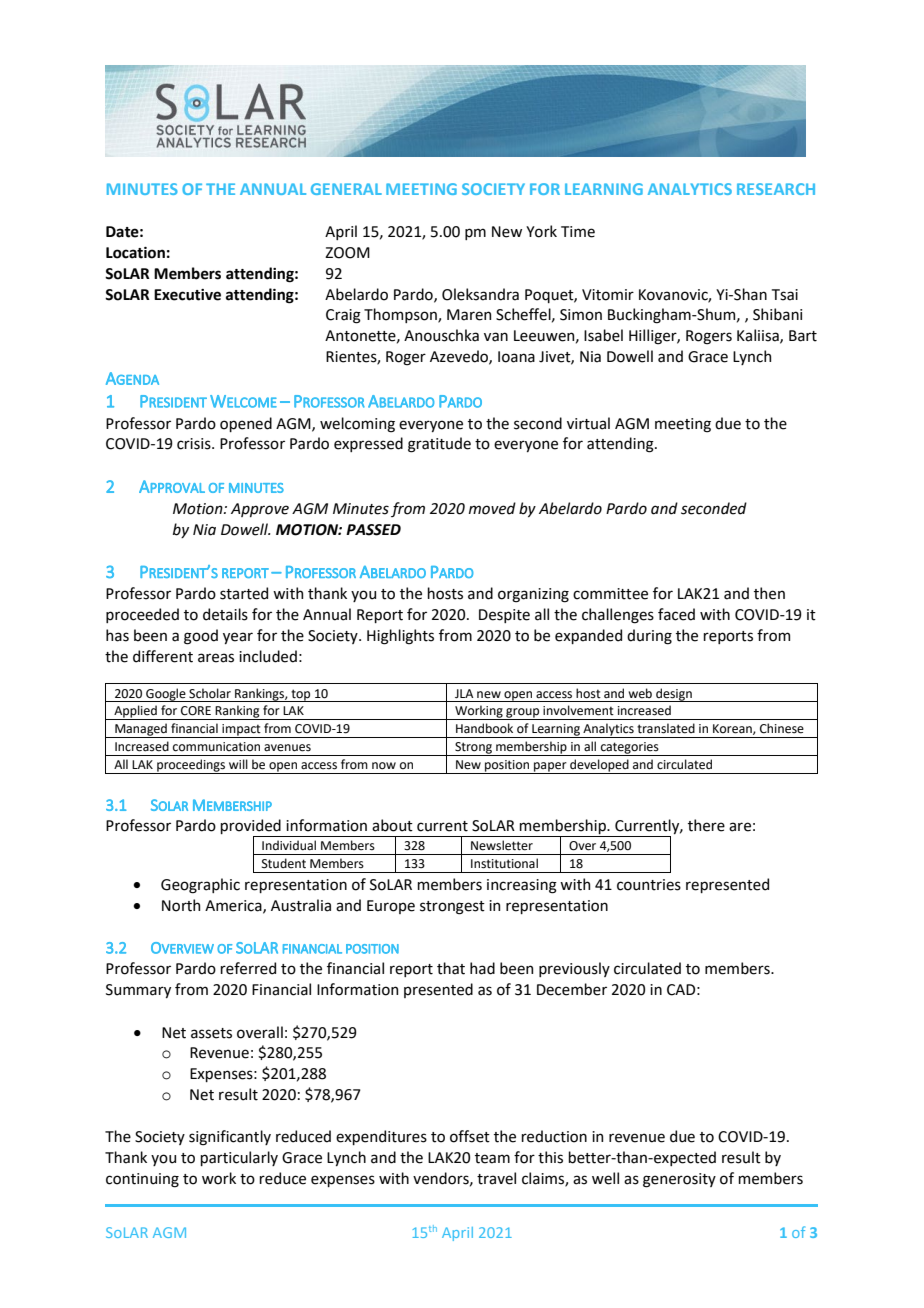 This screenshot has width=924, height=1308. I want to click on moved, so click(492, 508).
